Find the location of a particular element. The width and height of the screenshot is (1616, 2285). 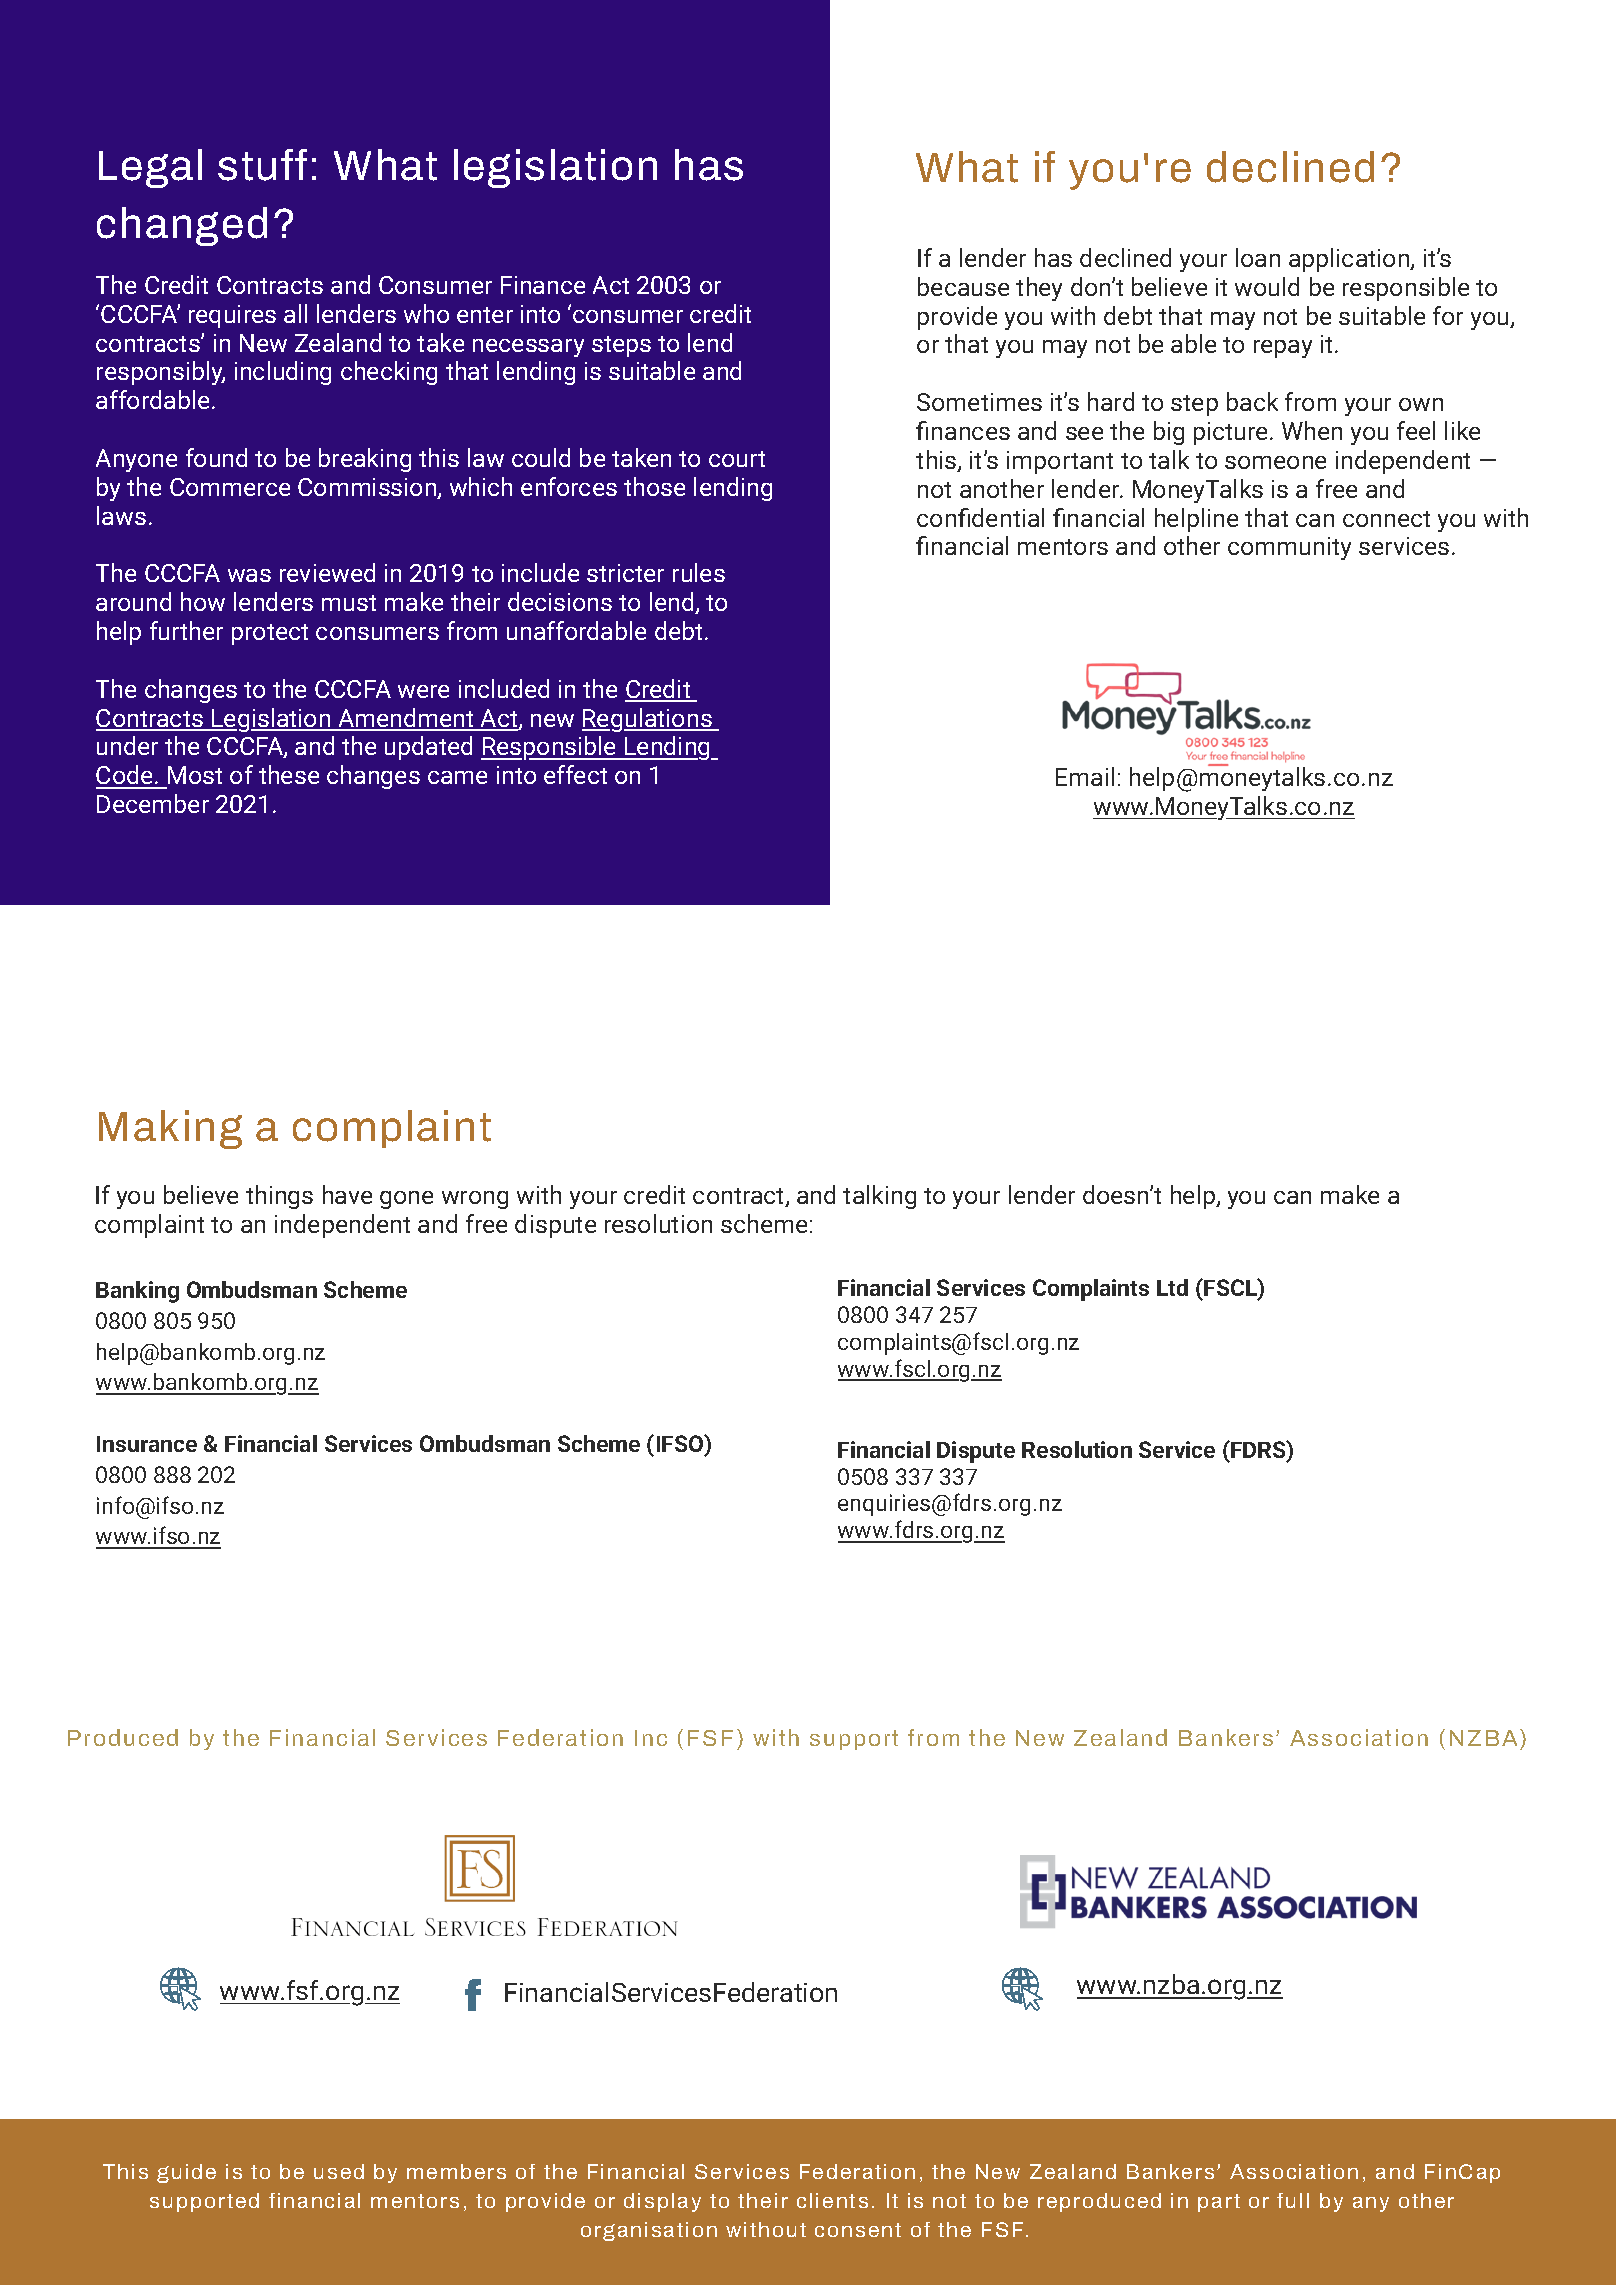

Email is located at coordinates (1085, 776).
